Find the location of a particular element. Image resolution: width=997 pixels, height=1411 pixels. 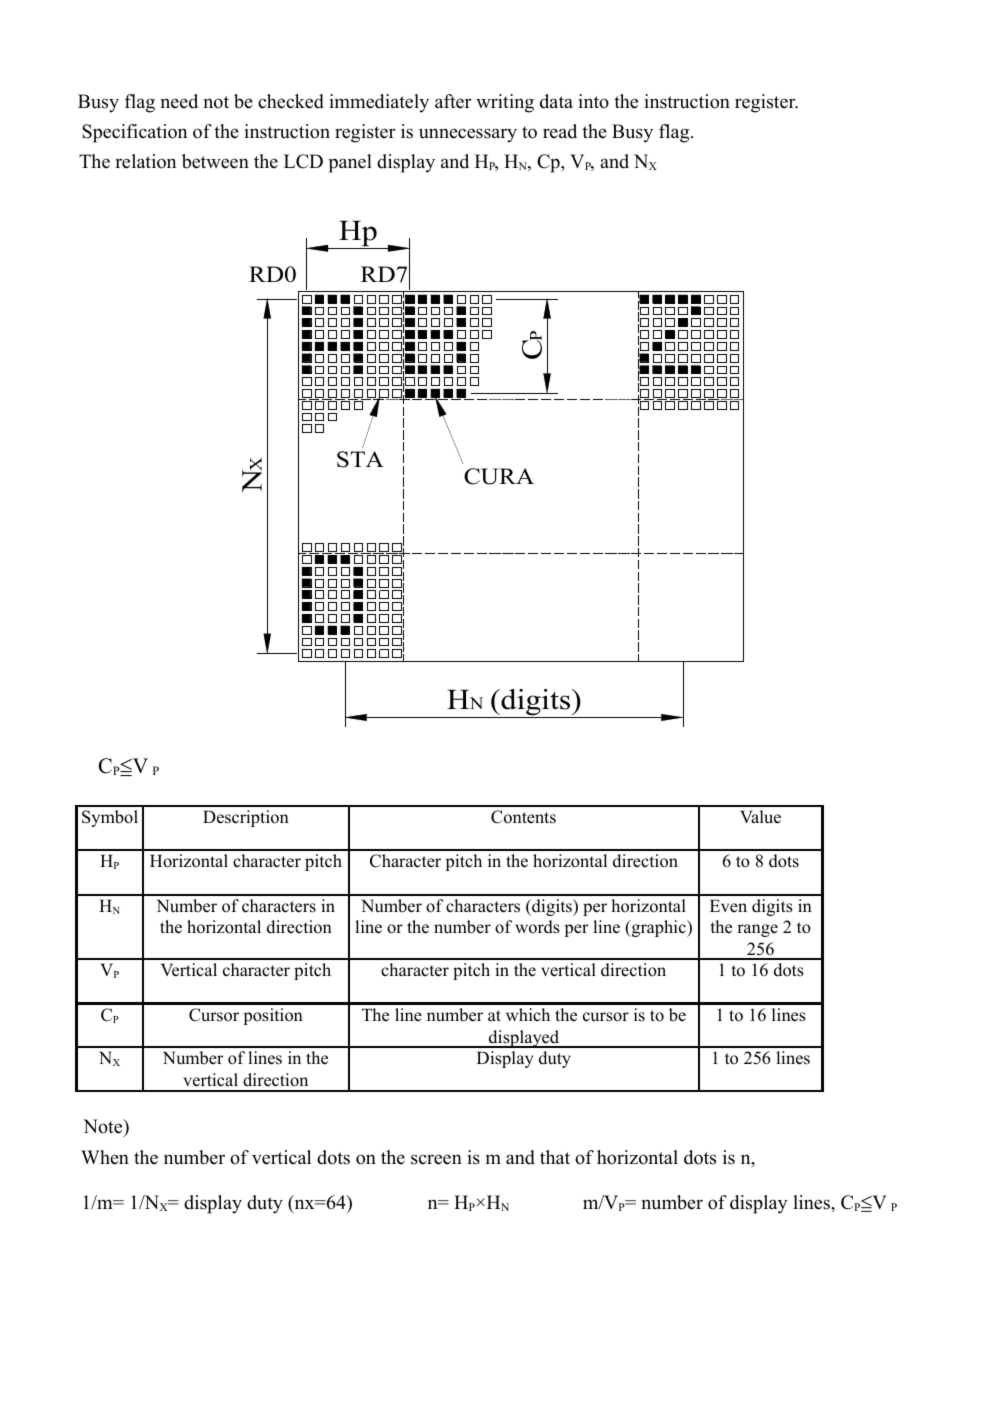

STA is located at coordinates (360, 459).
